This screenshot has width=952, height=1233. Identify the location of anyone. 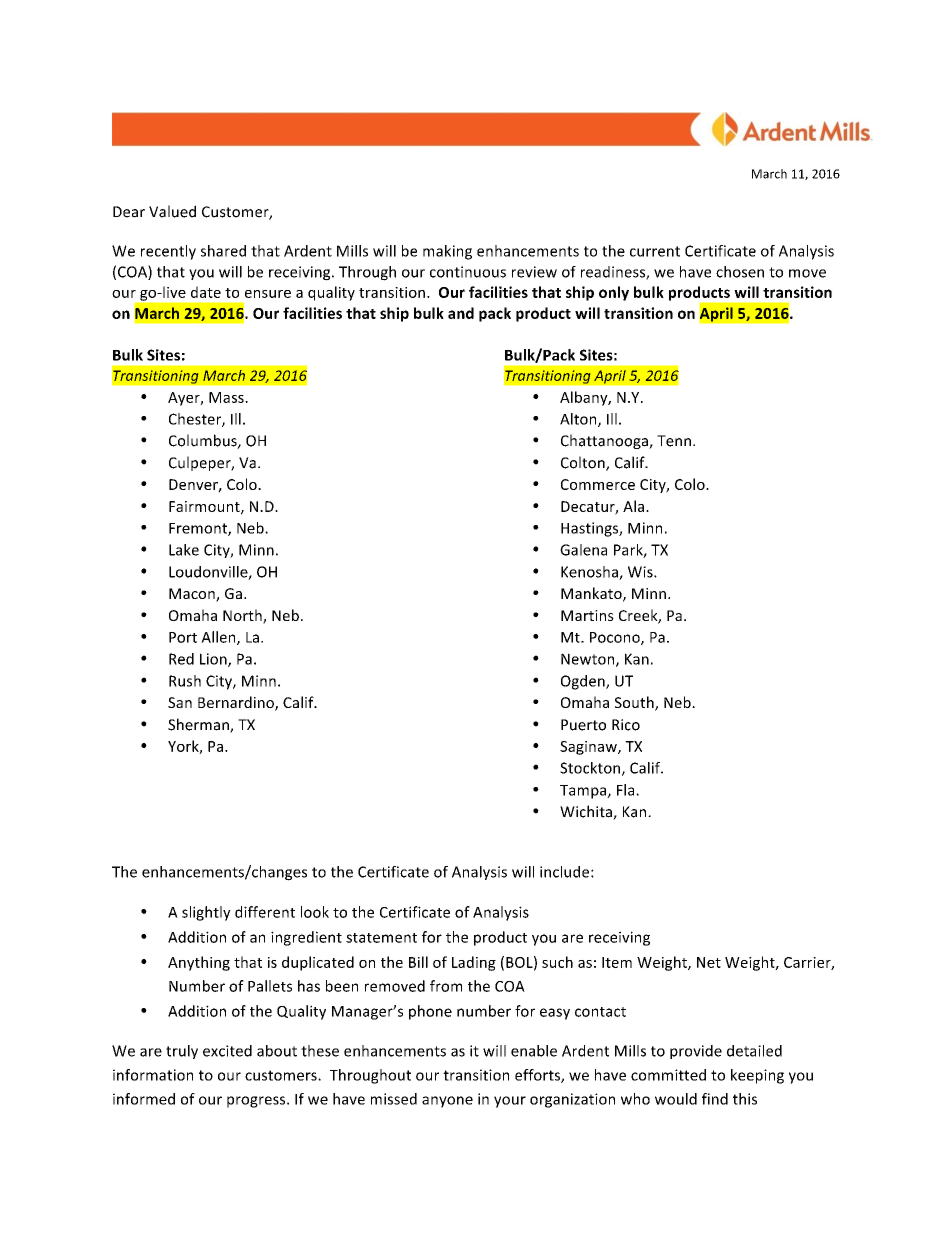
(447, 1102).
